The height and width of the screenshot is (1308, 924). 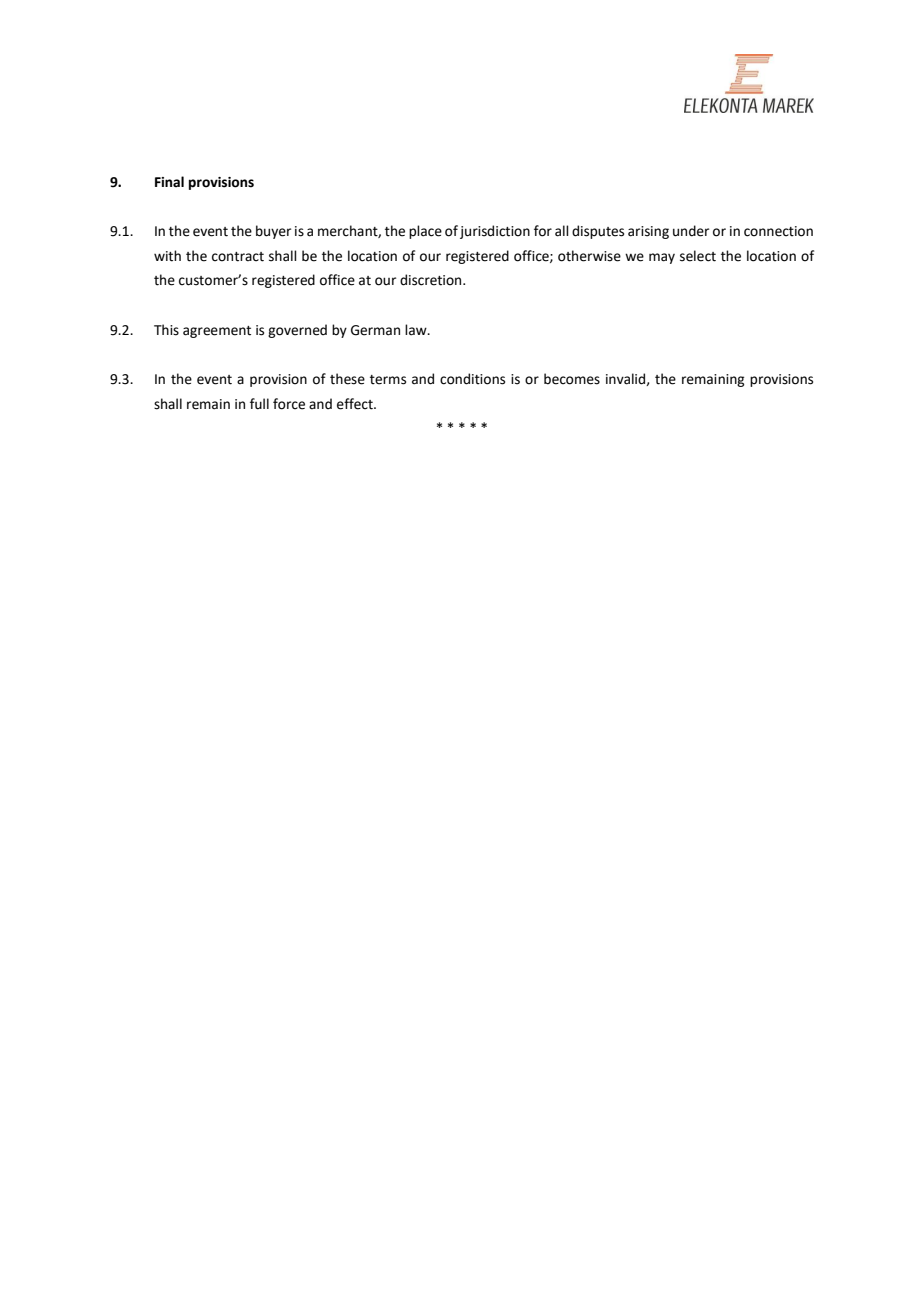 What do you see at coordinates (238, 257) in the screenshot?
I see `contract` at bounding box center [238, 257].
